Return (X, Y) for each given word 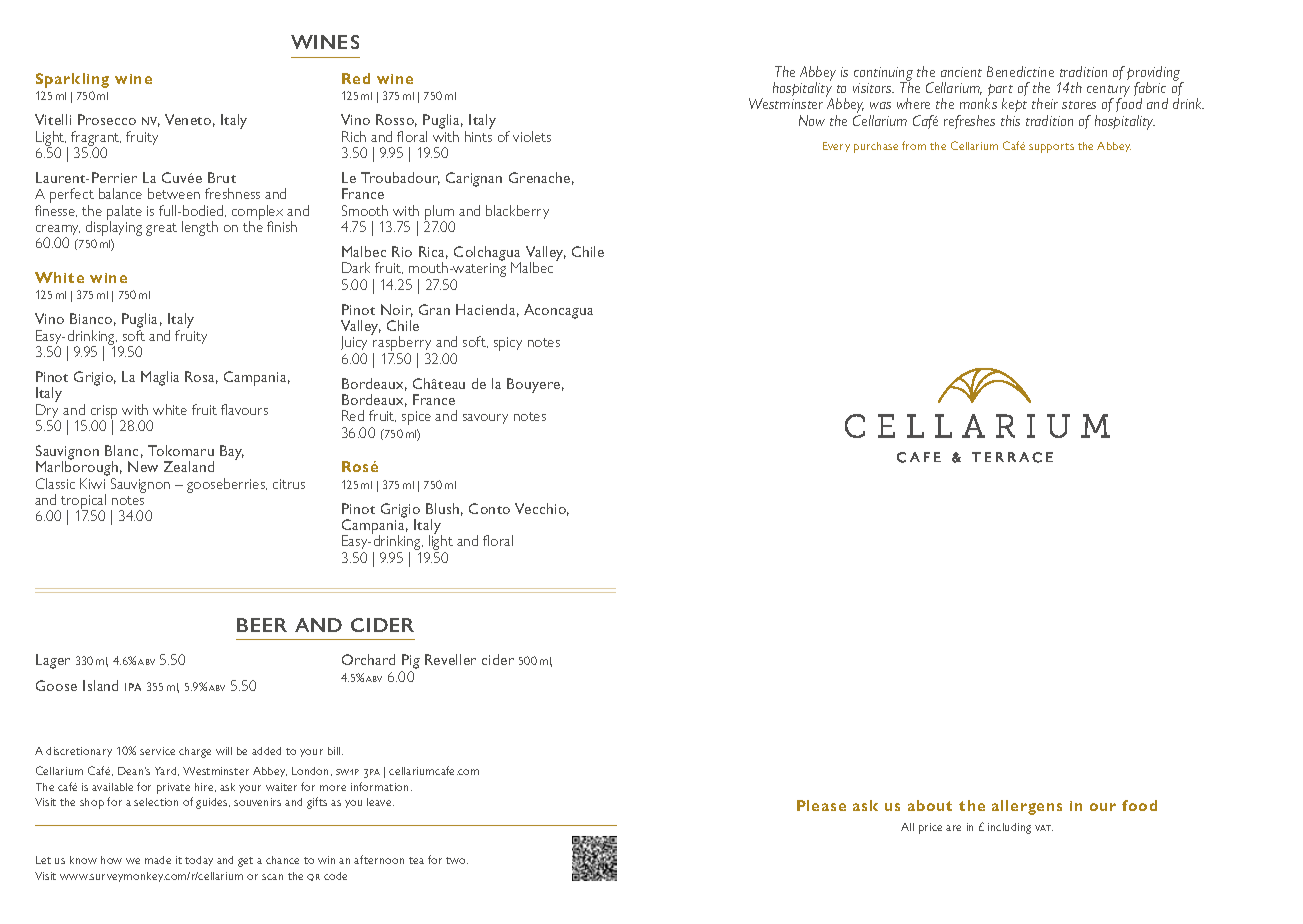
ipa (133, 687)
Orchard (368, 659)
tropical (82, 503)
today (199, 861)
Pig (410, 663)
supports (1051, 148)
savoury (485, 419)
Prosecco (107, 119)
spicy (508, 344)
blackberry (517, 212)
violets (532, 136)
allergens (1027, 807)
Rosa (201, 377)
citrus (289, 484)
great (161, 229)
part (999, 91)
